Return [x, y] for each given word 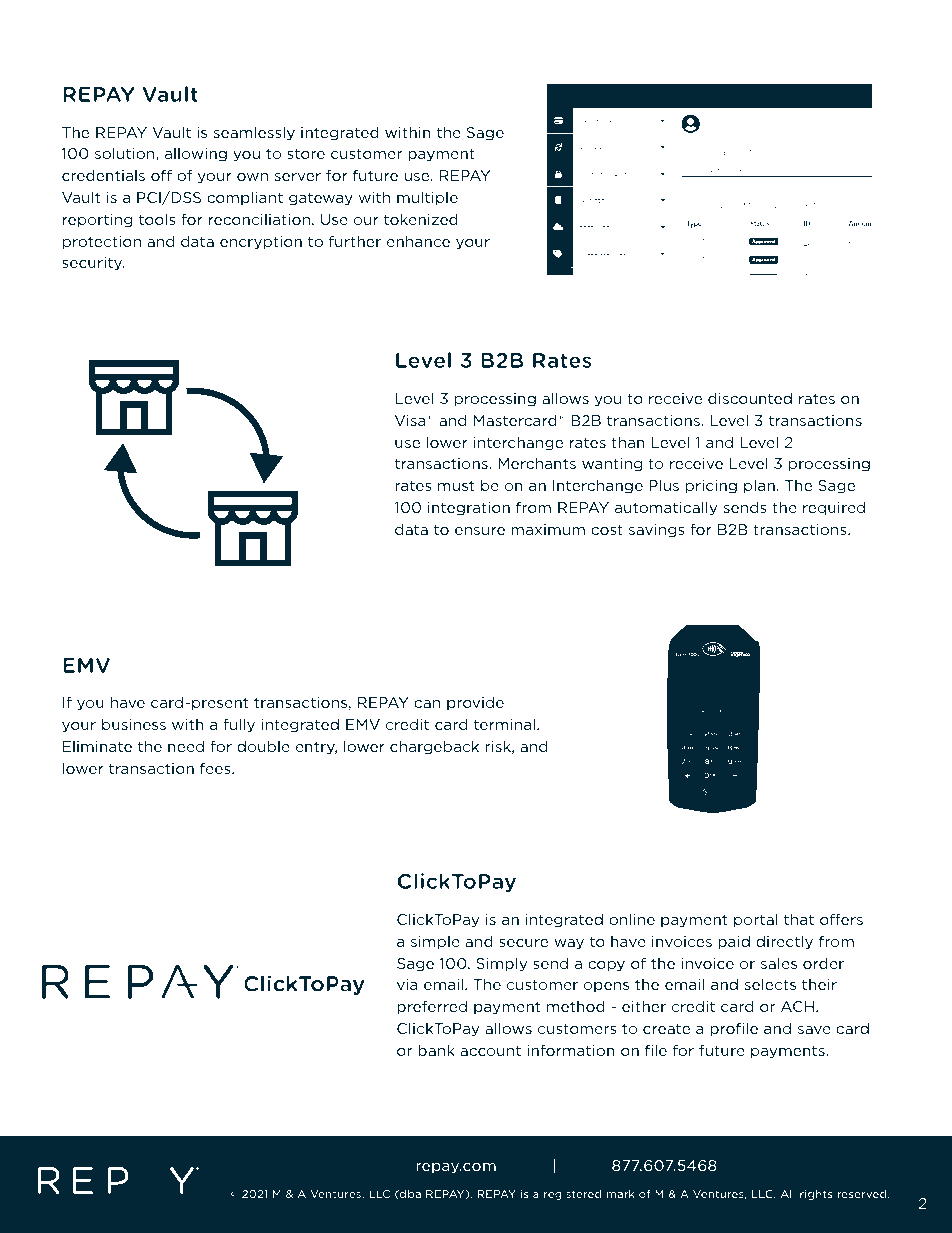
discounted [750, 398]
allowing [196, 154]
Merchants [537, 463]
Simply [501, 964]
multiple [427, 198]
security [93, 264]
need [186, 746]
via [407, 984]
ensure [480, 531]
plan [759, 486]
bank [436, 1050]
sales [779, 963]
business [134, 724]
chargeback [434, 747]
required [834, 508]
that [799, 919]
